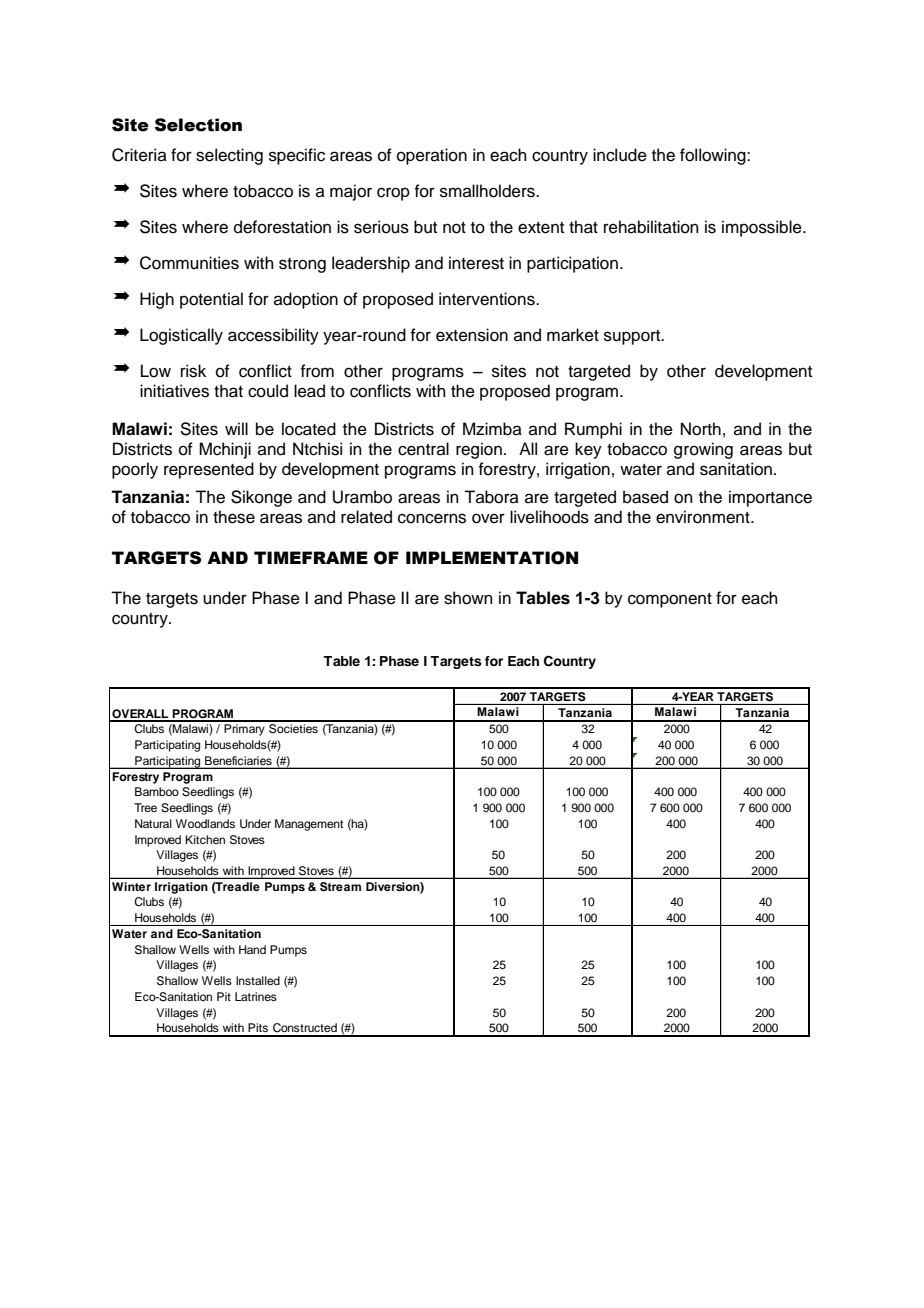 Image resolution: width=924 pixels, height=1308 pixels. Describe the element at coordinates (258, 980) in the page. I see `Installed` at that location.
